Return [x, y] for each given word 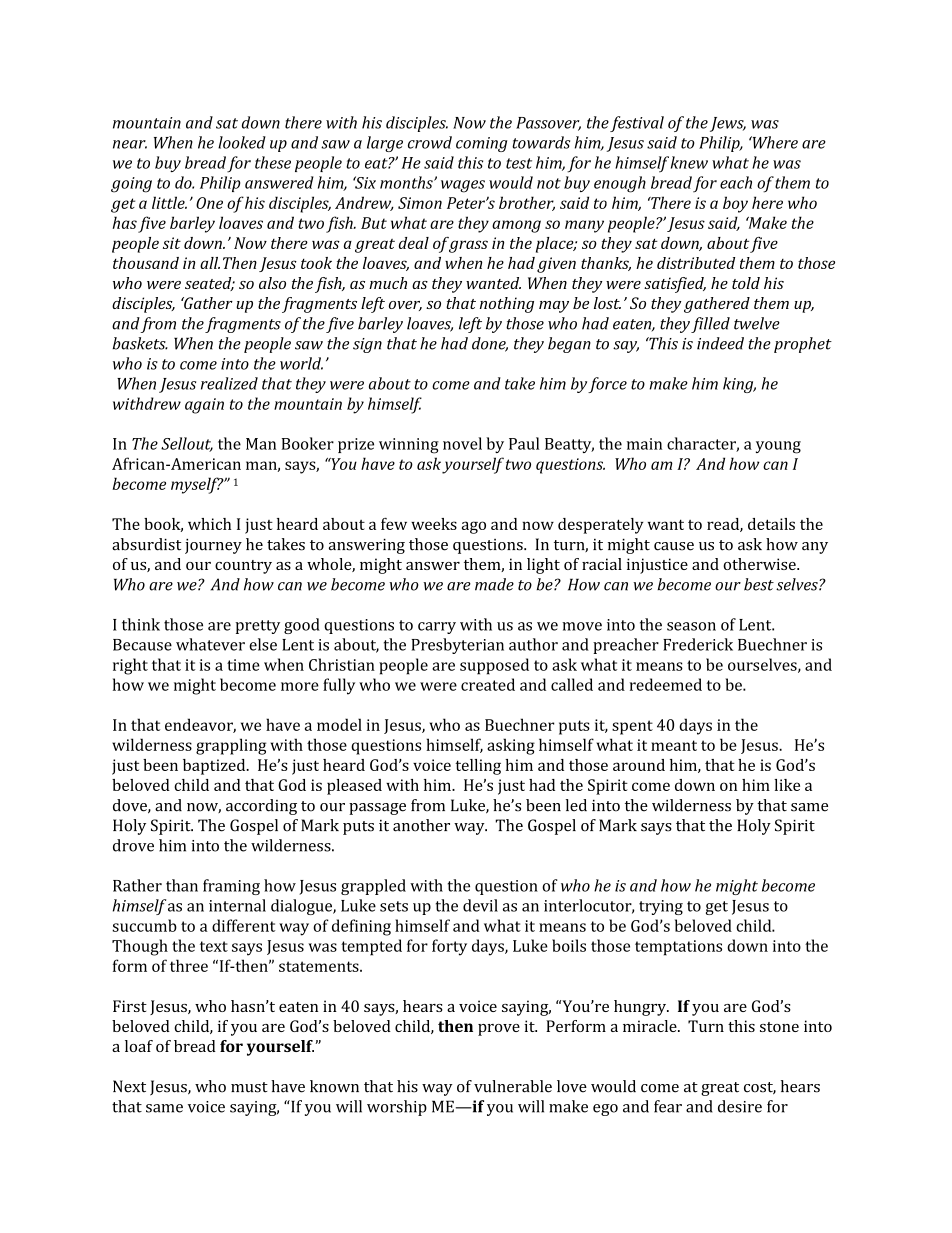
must [249, 1087]
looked [242, 142]
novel [462, 443]
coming [481, 144]
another [421, 825]
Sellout [187, 444]
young [778, 447]
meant [674, 745]
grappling [231, 746]
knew [689, 162]
